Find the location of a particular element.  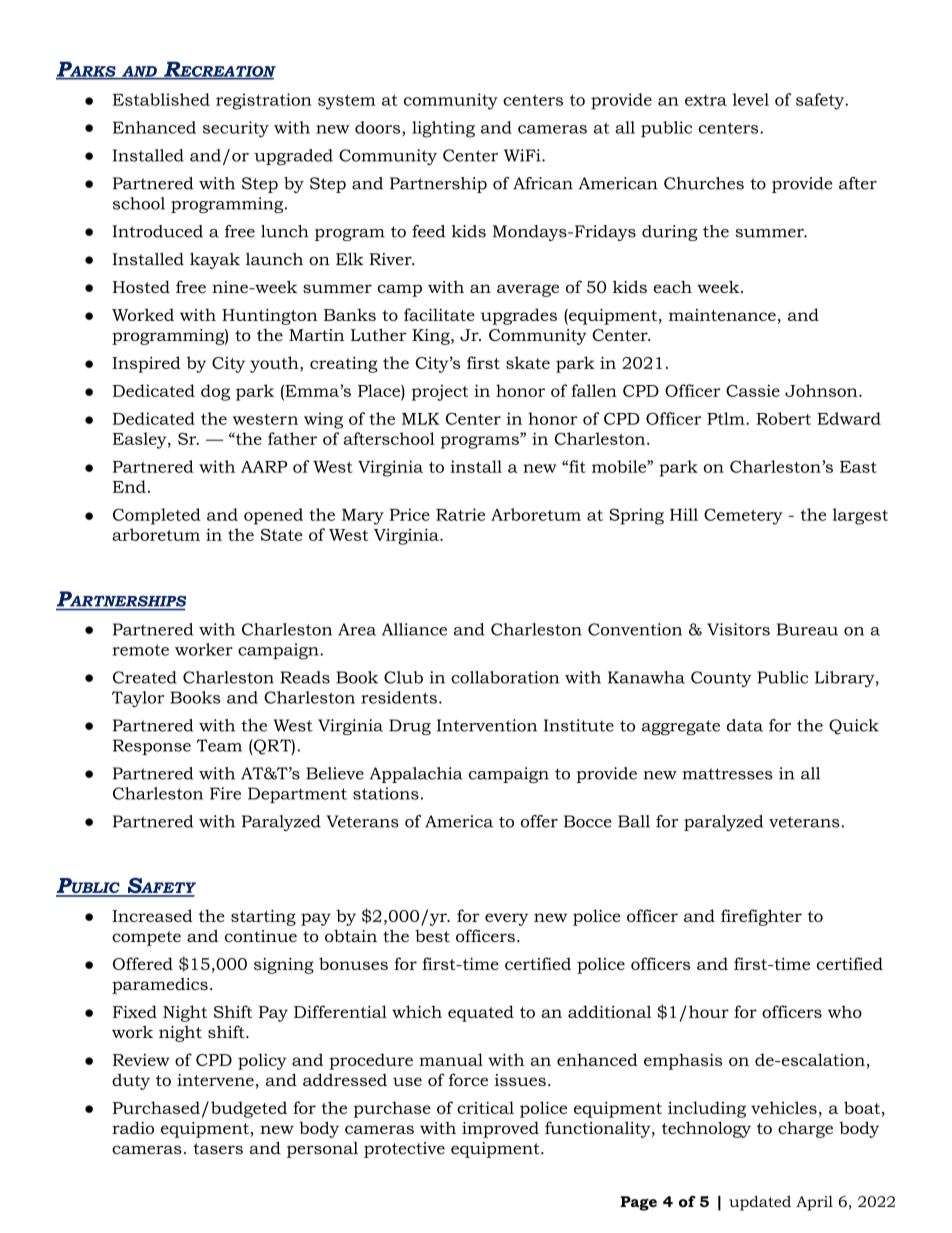

dog is located at coordinates (215, 392).
